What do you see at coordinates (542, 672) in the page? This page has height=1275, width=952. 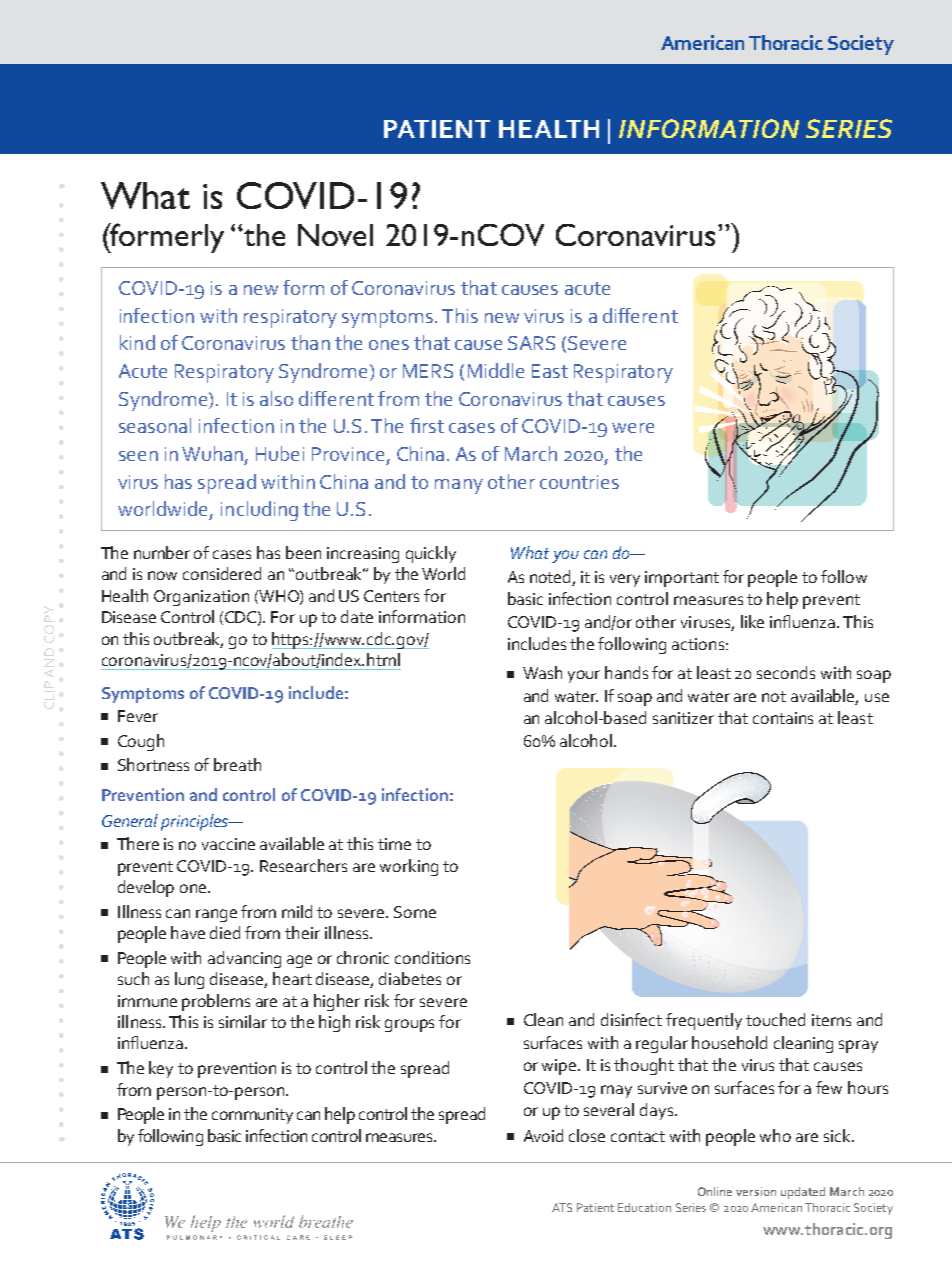 I see `Wash` at bounding box center [542, 672].
